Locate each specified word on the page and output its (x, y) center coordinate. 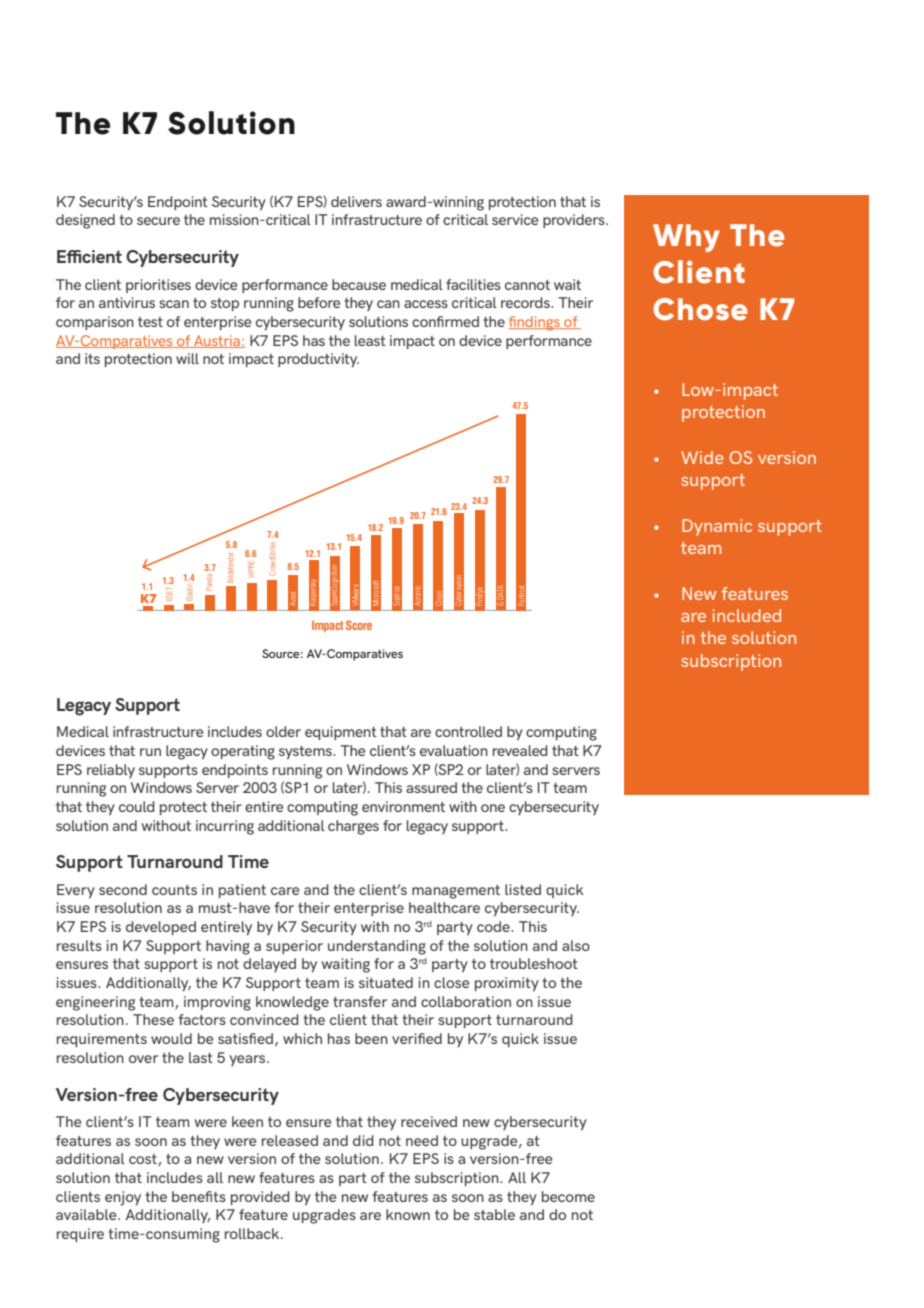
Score (359, 625)
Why (686, 238)
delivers (356, 201)
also (576, 945)
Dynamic (717, 527)
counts (174, 890)
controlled (468, 731)
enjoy (123, 1198)
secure (158, 221)
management (456, 892)
